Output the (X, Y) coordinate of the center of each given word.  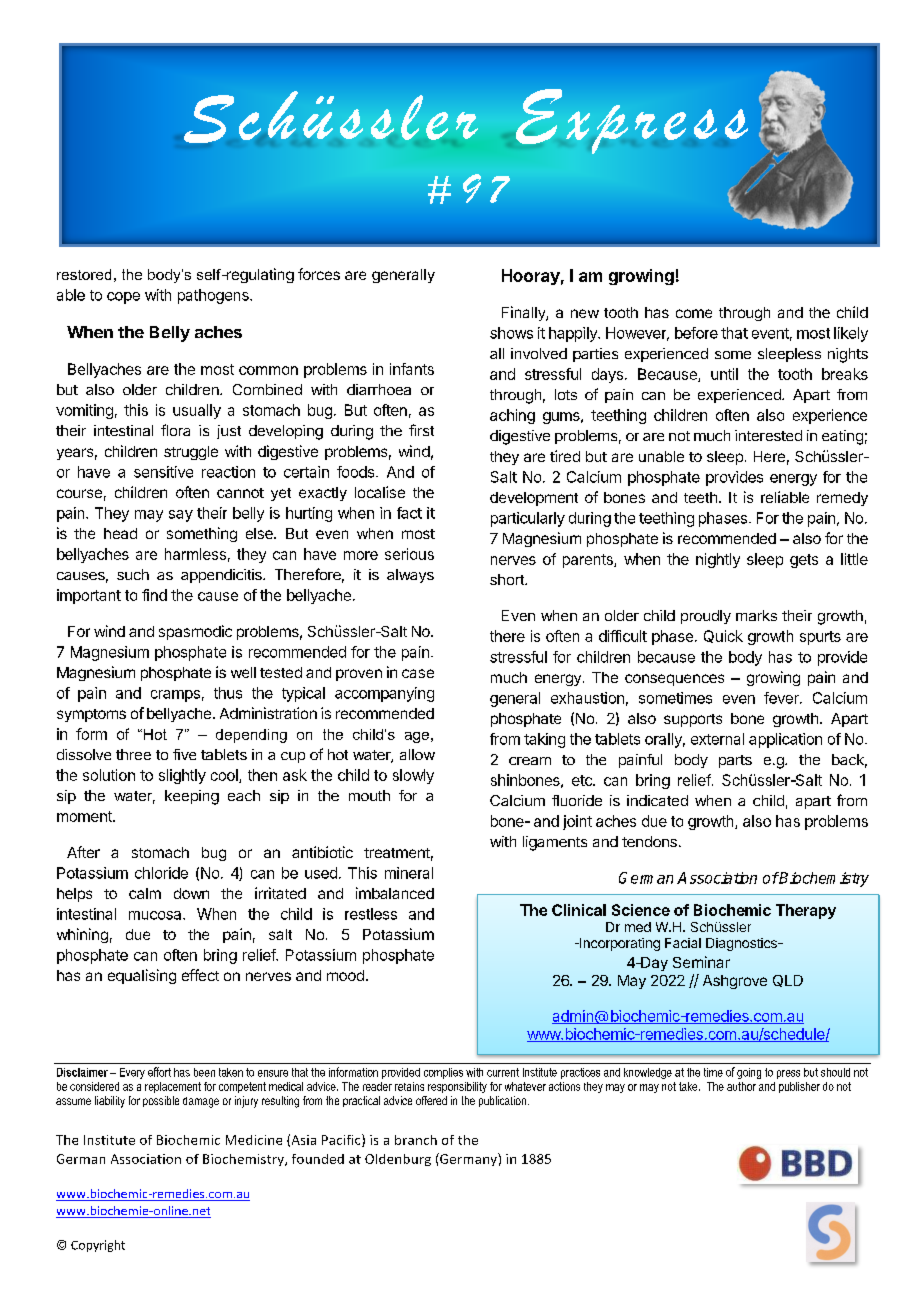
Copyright (98, 1246)
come (694, 313)
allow (417, 754)
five (184, 754)
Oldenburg (398, 1160)
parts (735, 761)
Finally (524, 313)
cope (123, 298)
